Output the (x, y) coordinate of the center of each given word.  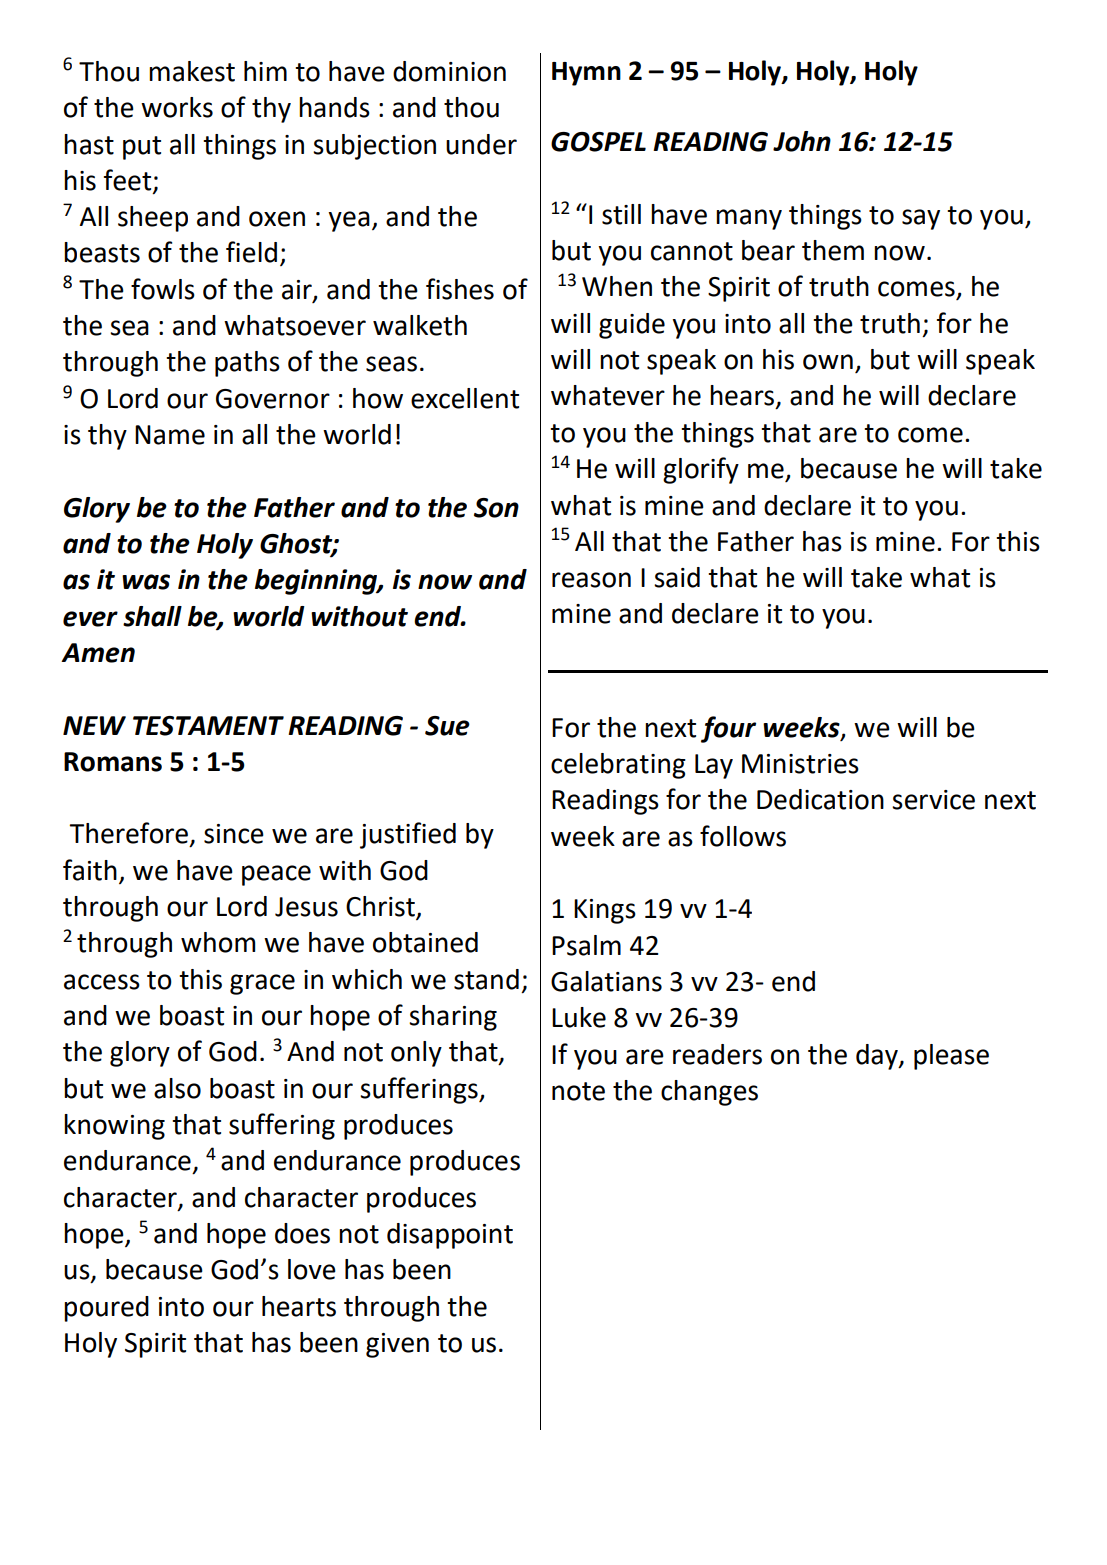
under (481, 144)
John (802, 141)
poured (106, 1309)
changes (709, 1093)
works (177, 107)
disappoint (450, 1236)
